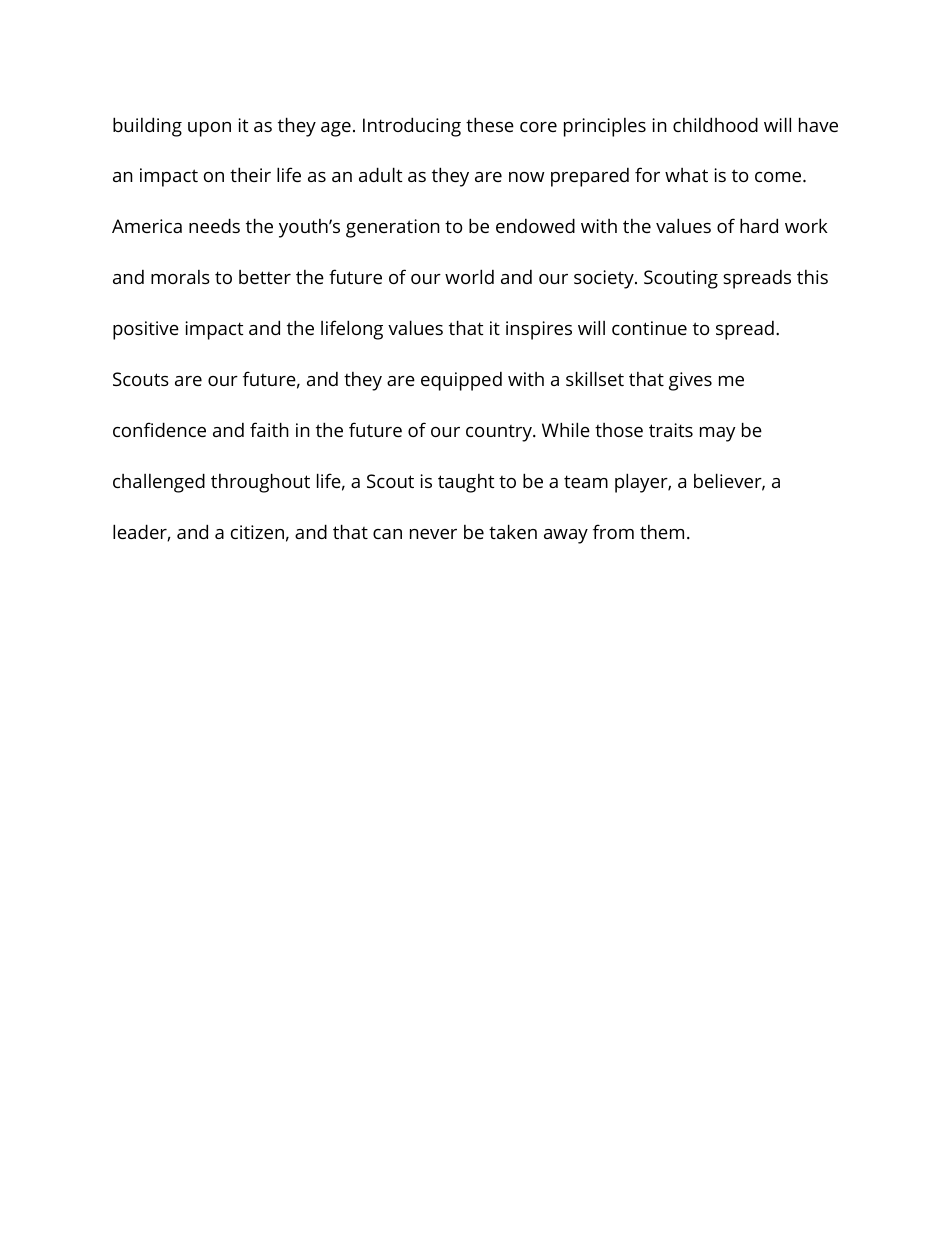 This screenshot has height=1233, width=952. Describe the element at coordinates (209, 129) in the screenshot. I see `upon` at that location.
